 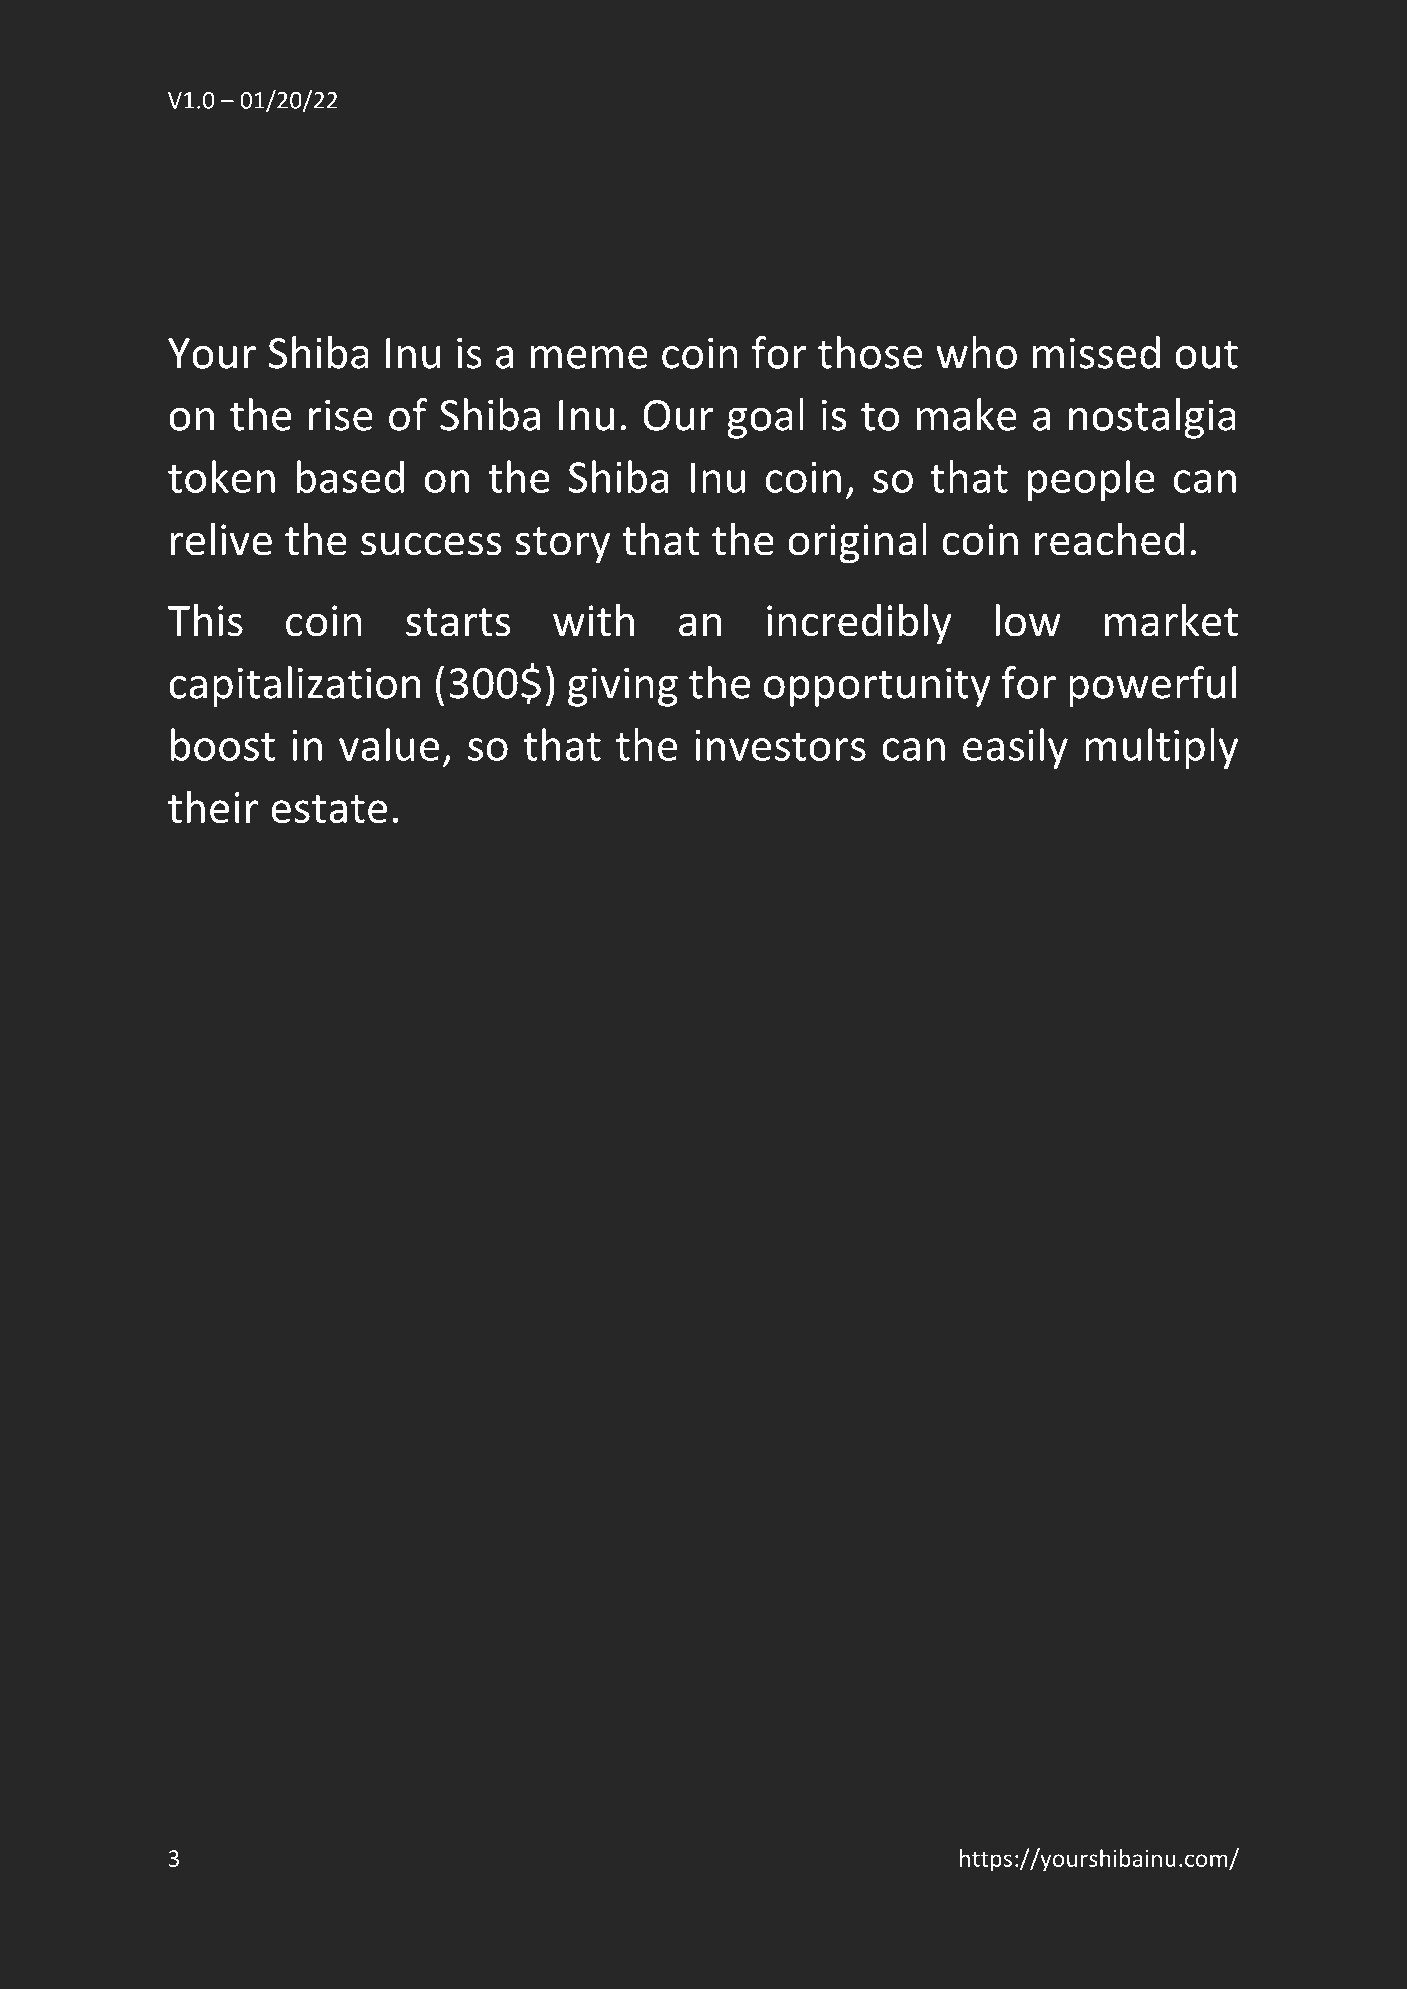 What do you see at coordinates (780, 745) in the page?
I see `investors` at bounding box center [780, 745].
